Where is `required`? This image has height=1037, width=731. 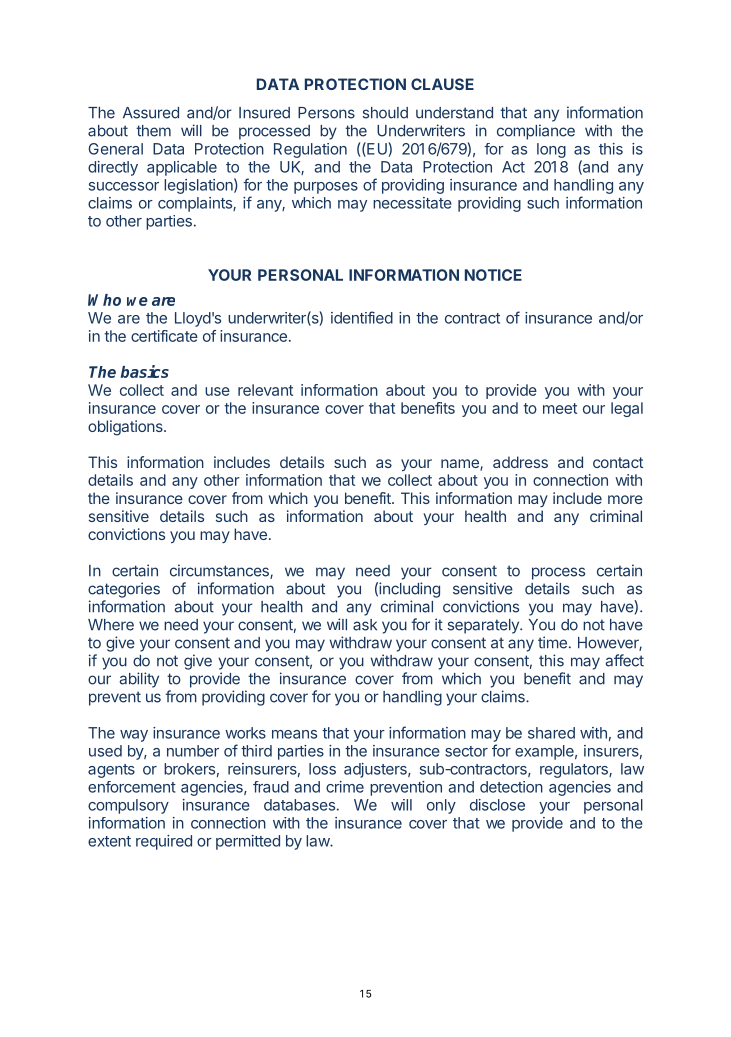
required is located at coordinates (164, 842).
